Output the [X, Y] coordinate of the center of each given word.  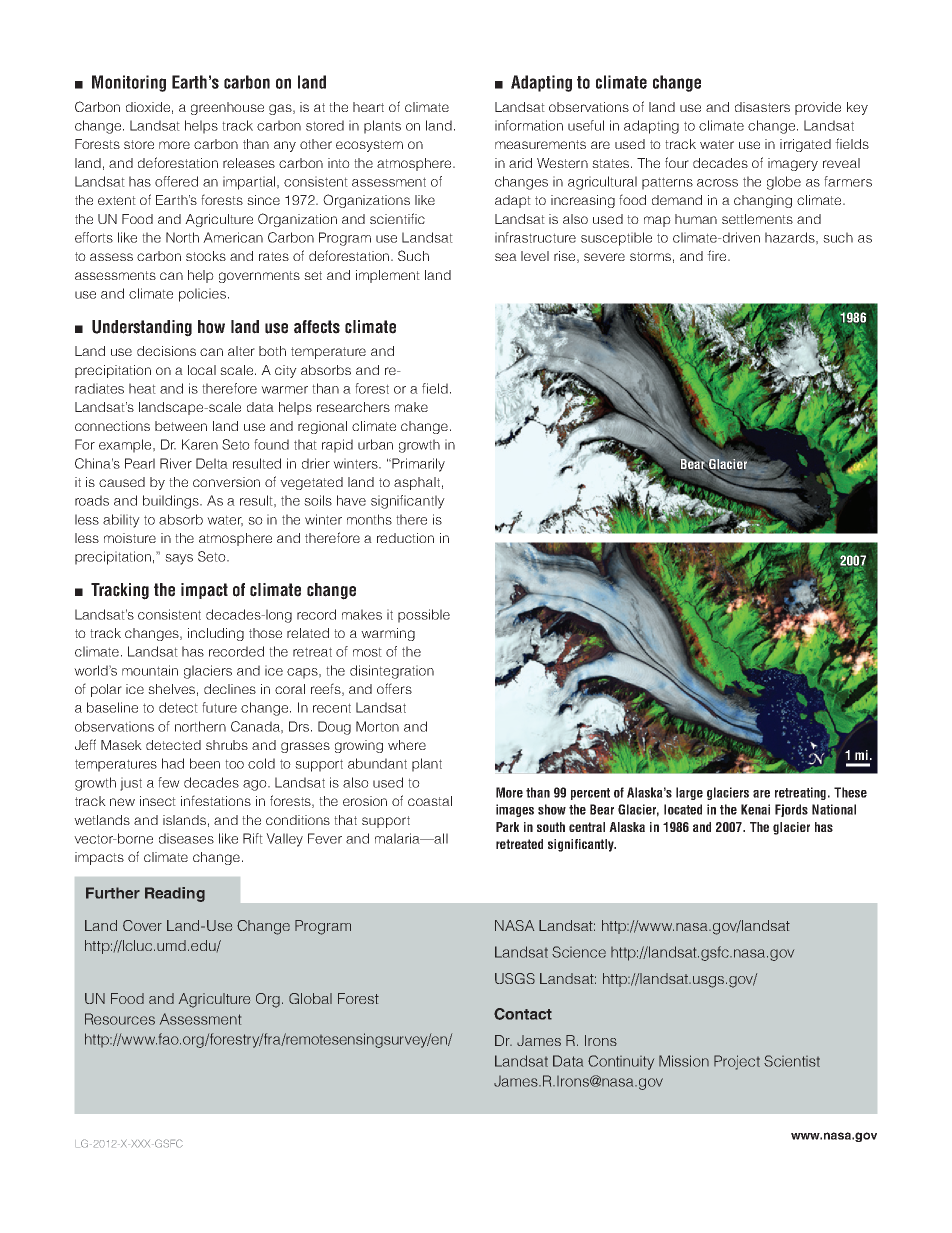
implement [388, 276]
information [529, 125]
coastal [430, 801]
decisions [166, 351]
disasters [762, 107]
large [689, 793]
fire [718, 255]
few [169, 782]
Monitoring [129, 83]
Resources [120, 1019]
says [179, 559]
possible [424, 616]
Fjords [791, 810]
